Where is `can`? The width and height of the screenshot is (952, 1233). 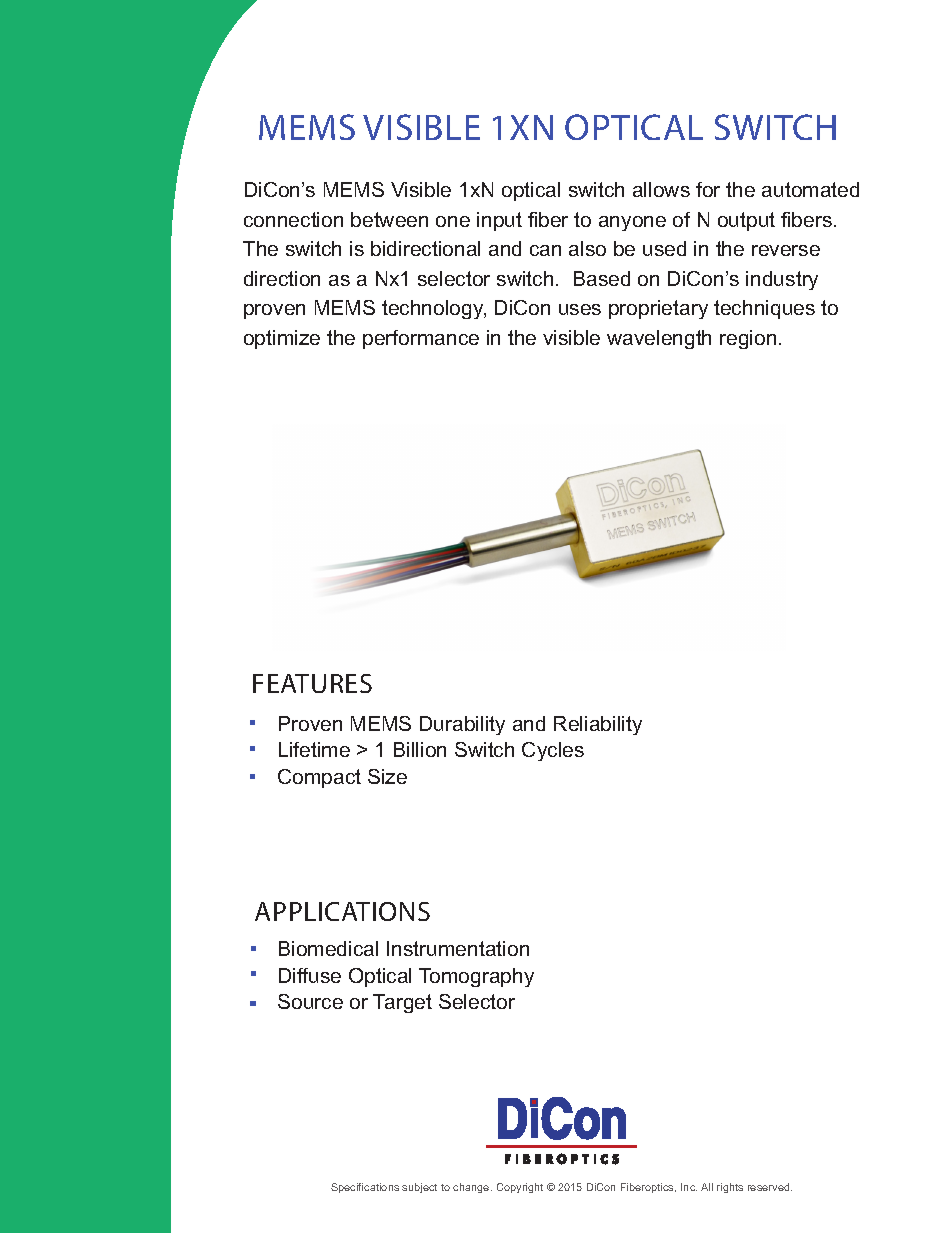
can is located at coordinates (545, 250).
